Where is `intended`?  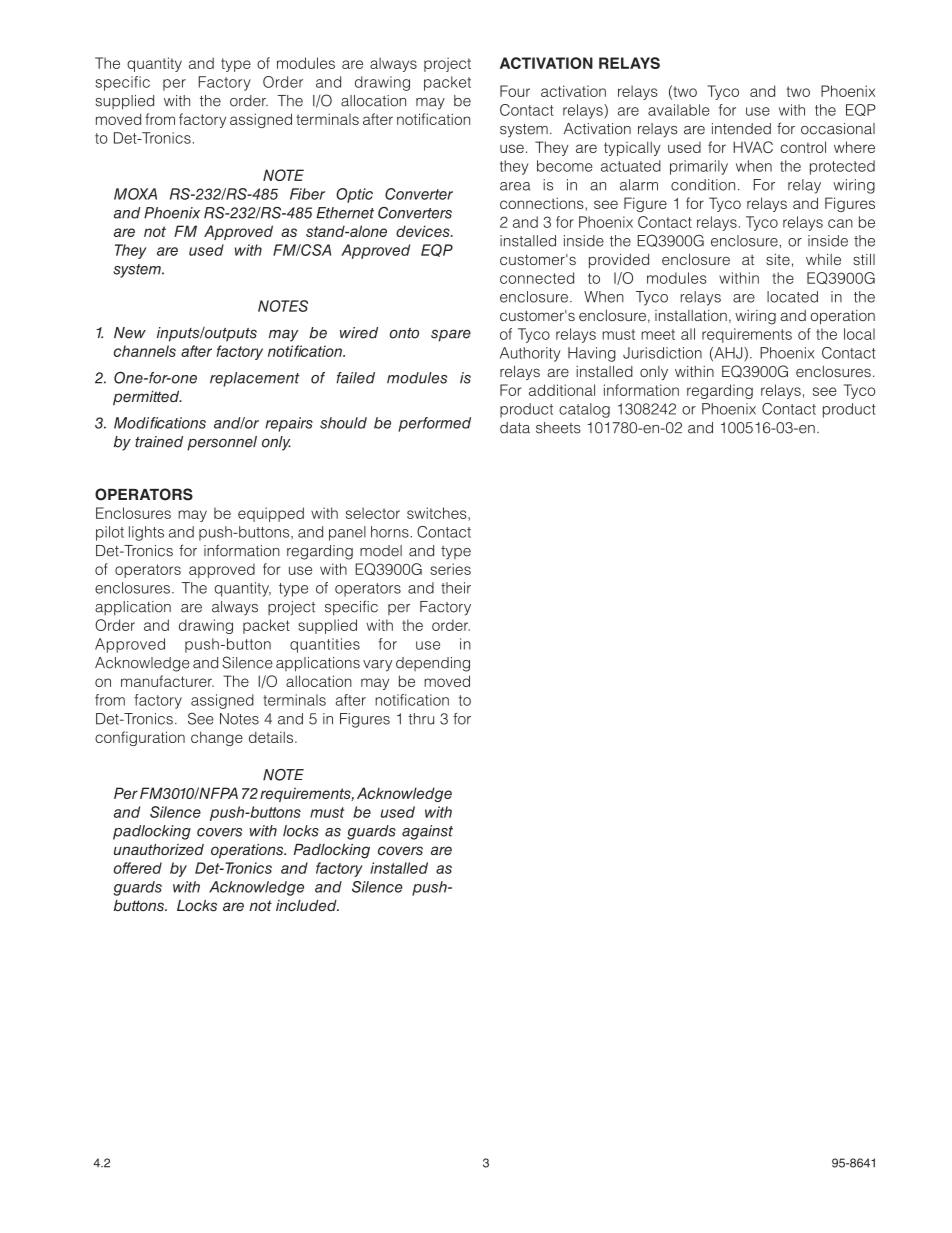
intended is located at coordinates (741, 129).
